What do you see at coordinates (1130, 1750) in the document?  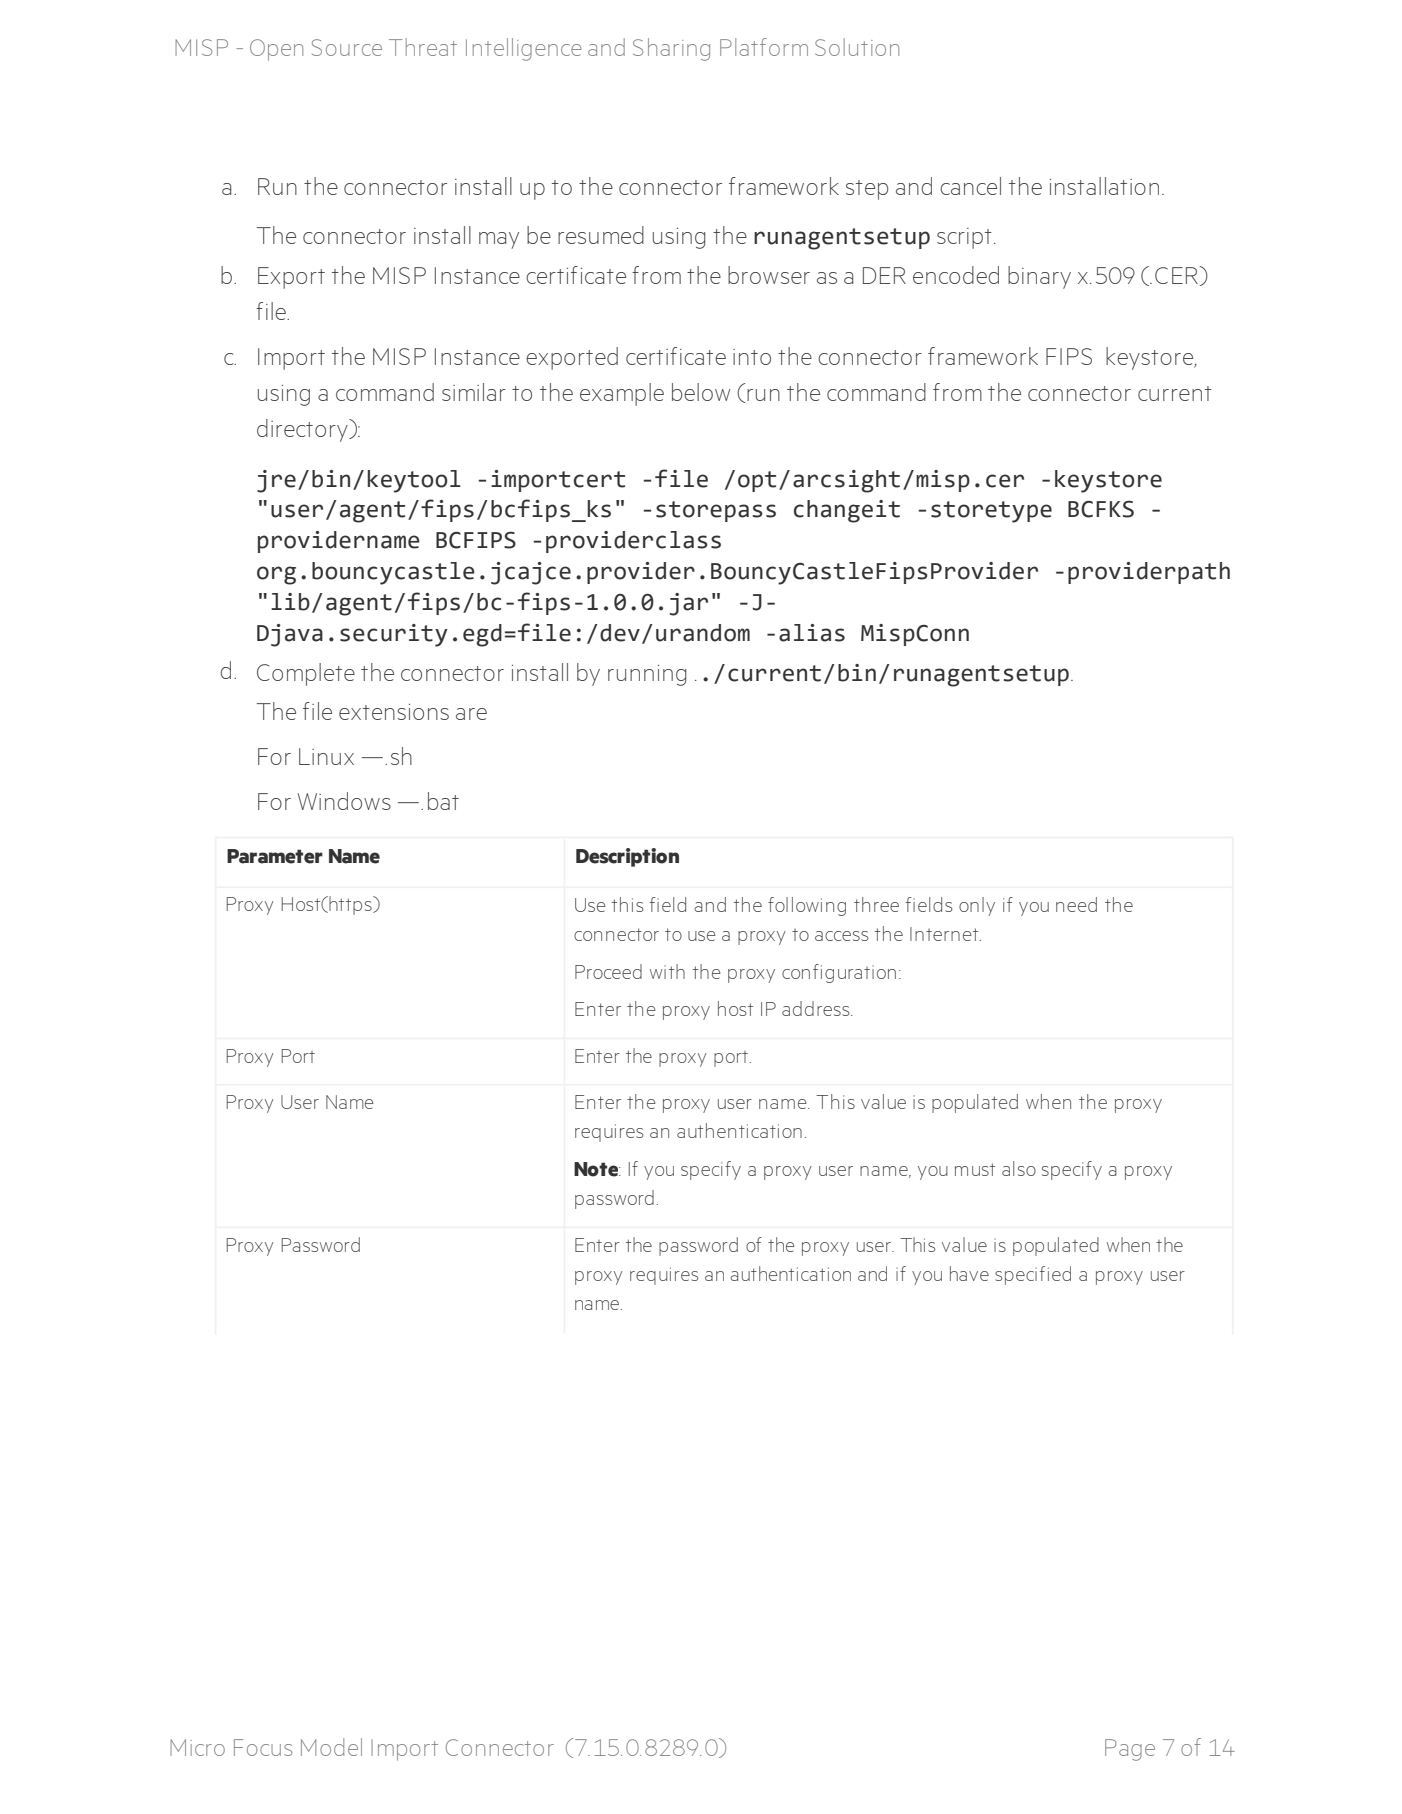 I see `Page` at bounding box center [1130, 1750].
